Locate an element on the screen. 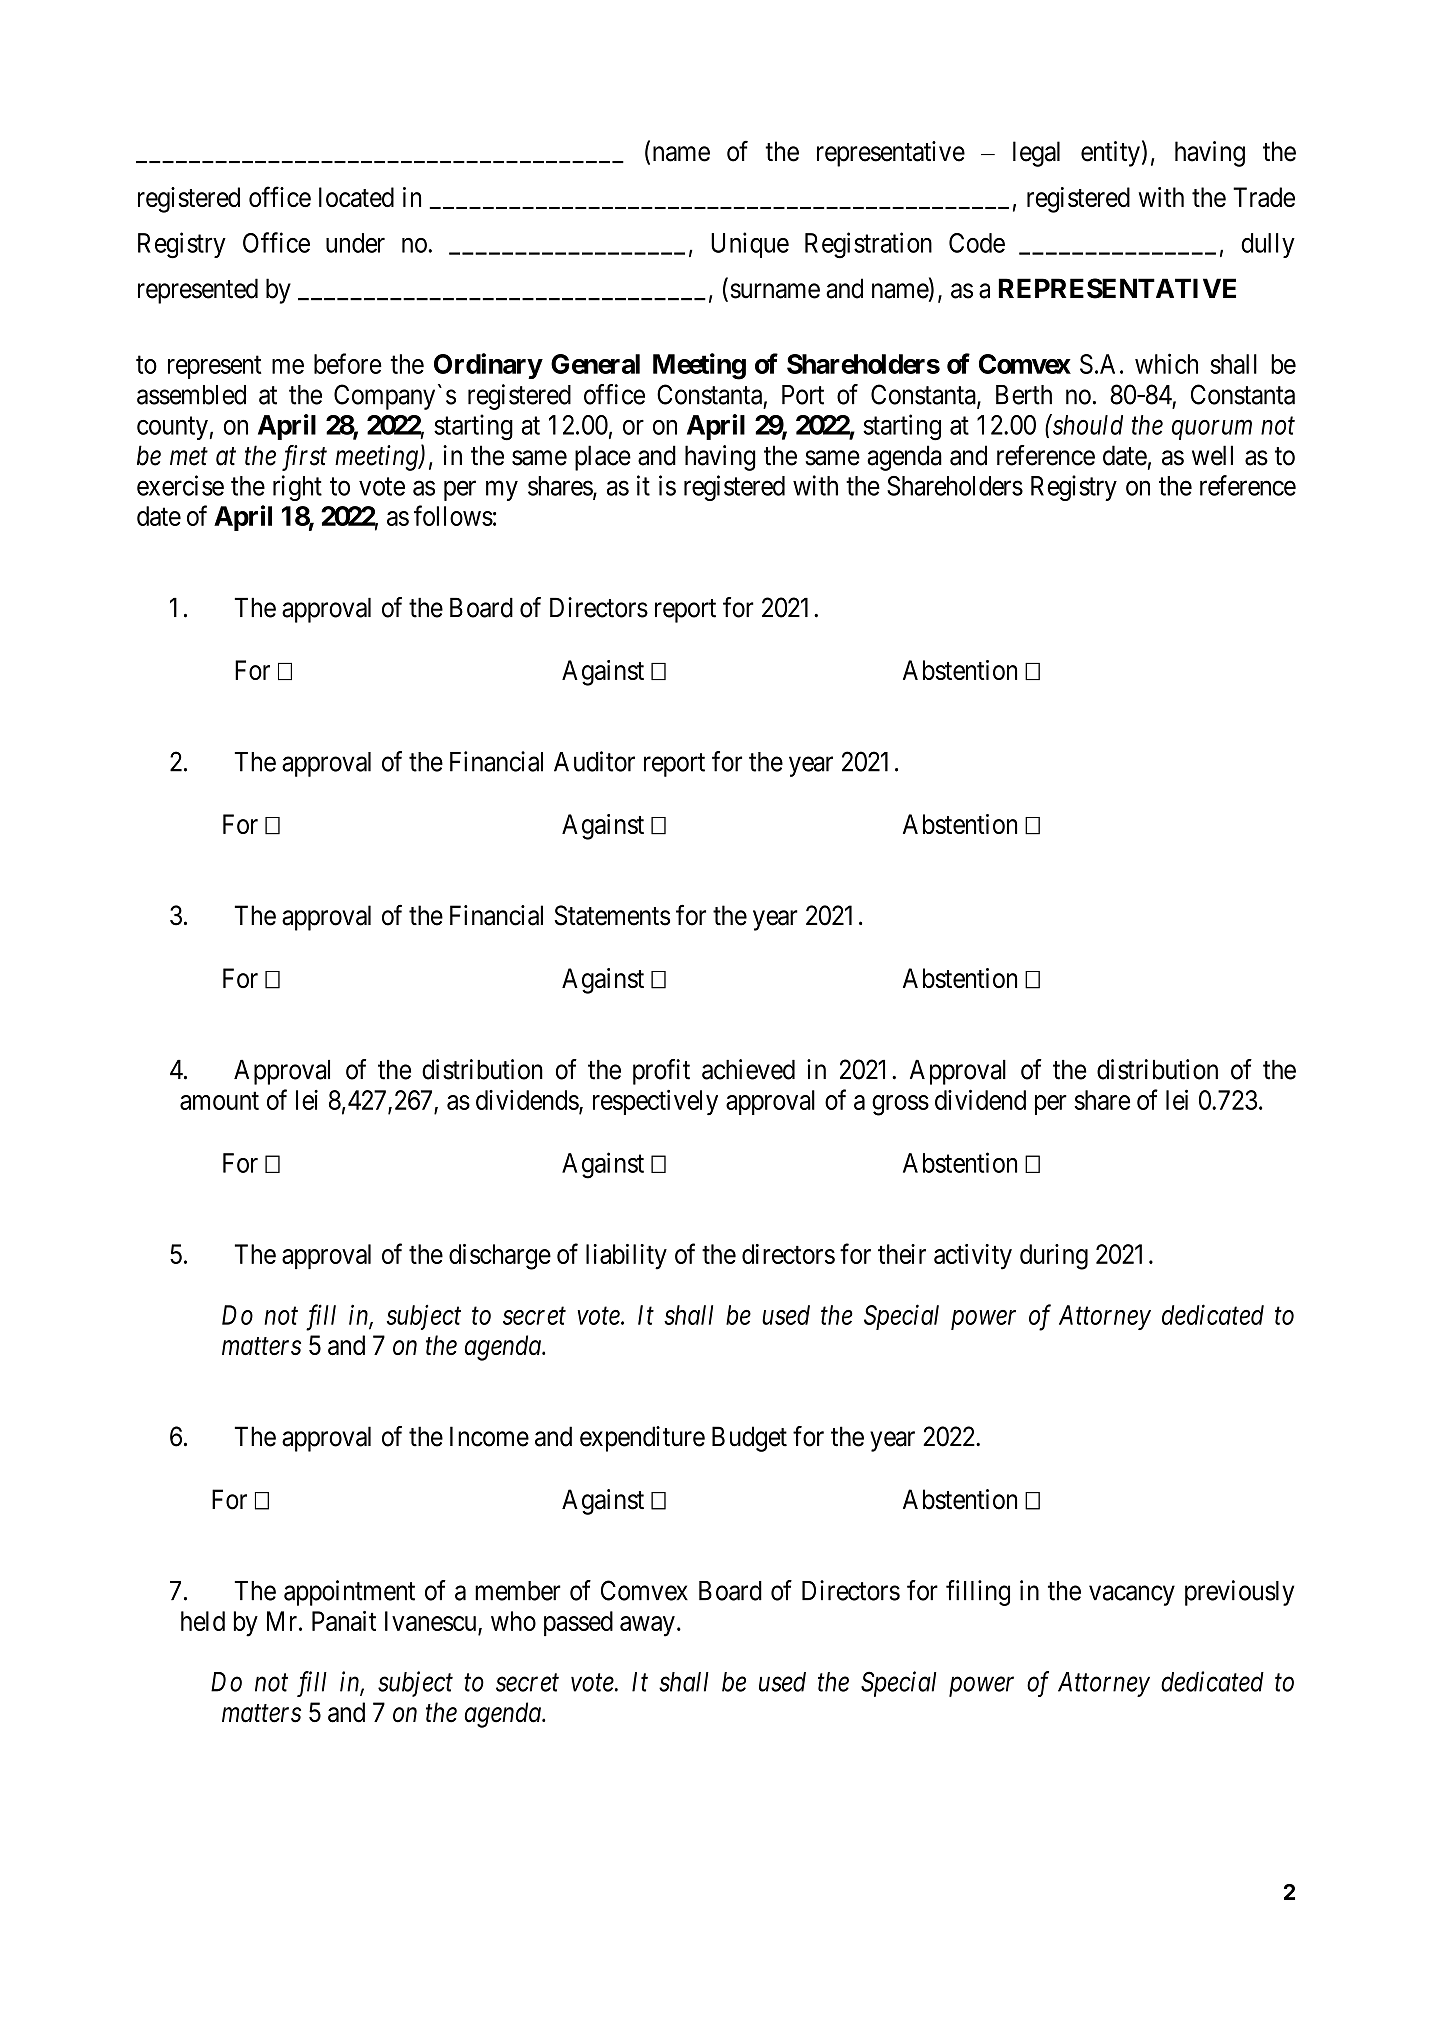 This screenshot has width=1431, height=2024. place is located at coordinates (603, 458).
